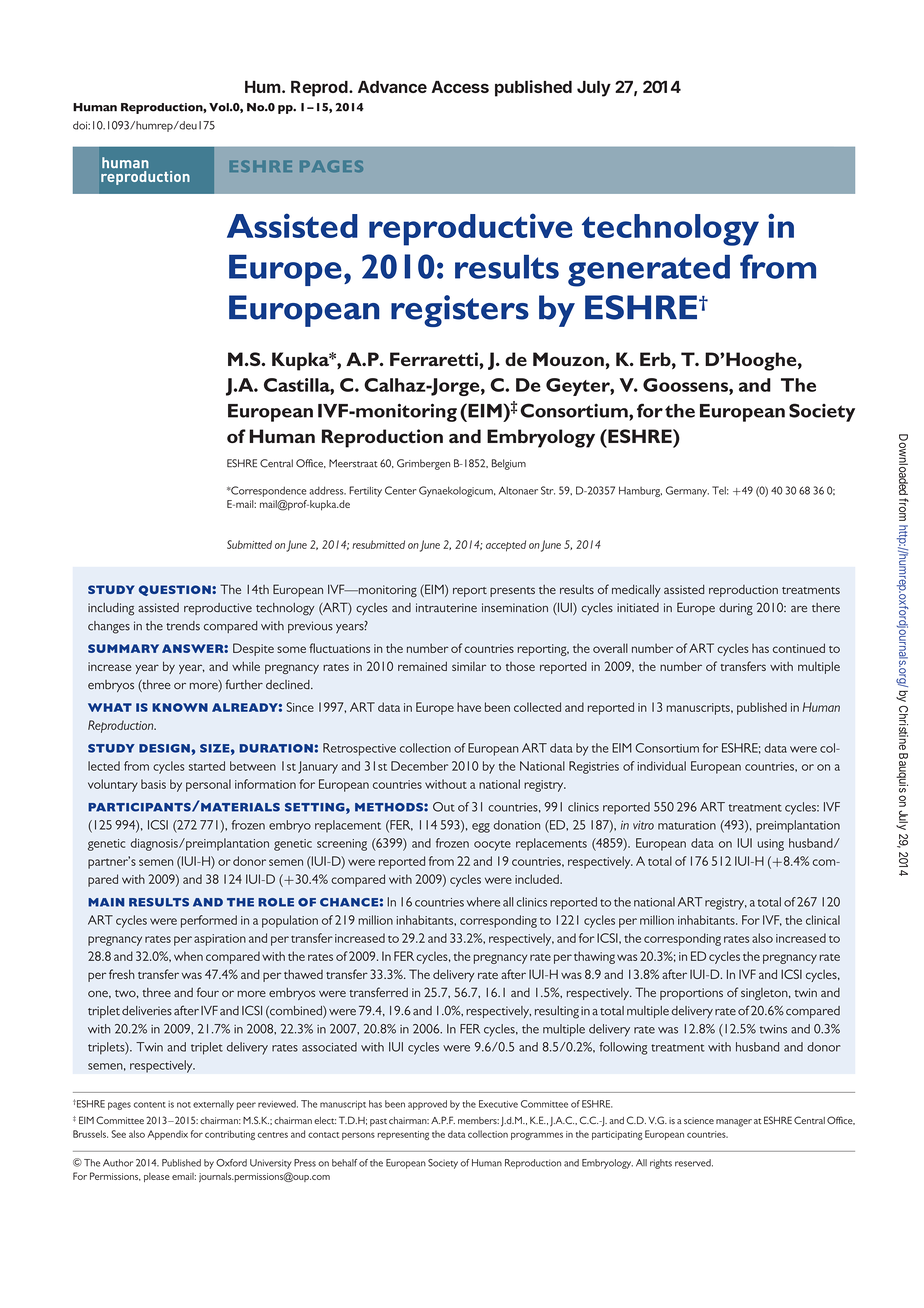 The width and height of the screenshot is (924, 1308). What do you see at coordinates (498, 1104) in the screenshot?
I see `Executive` at bounding box center [498, 1104].
